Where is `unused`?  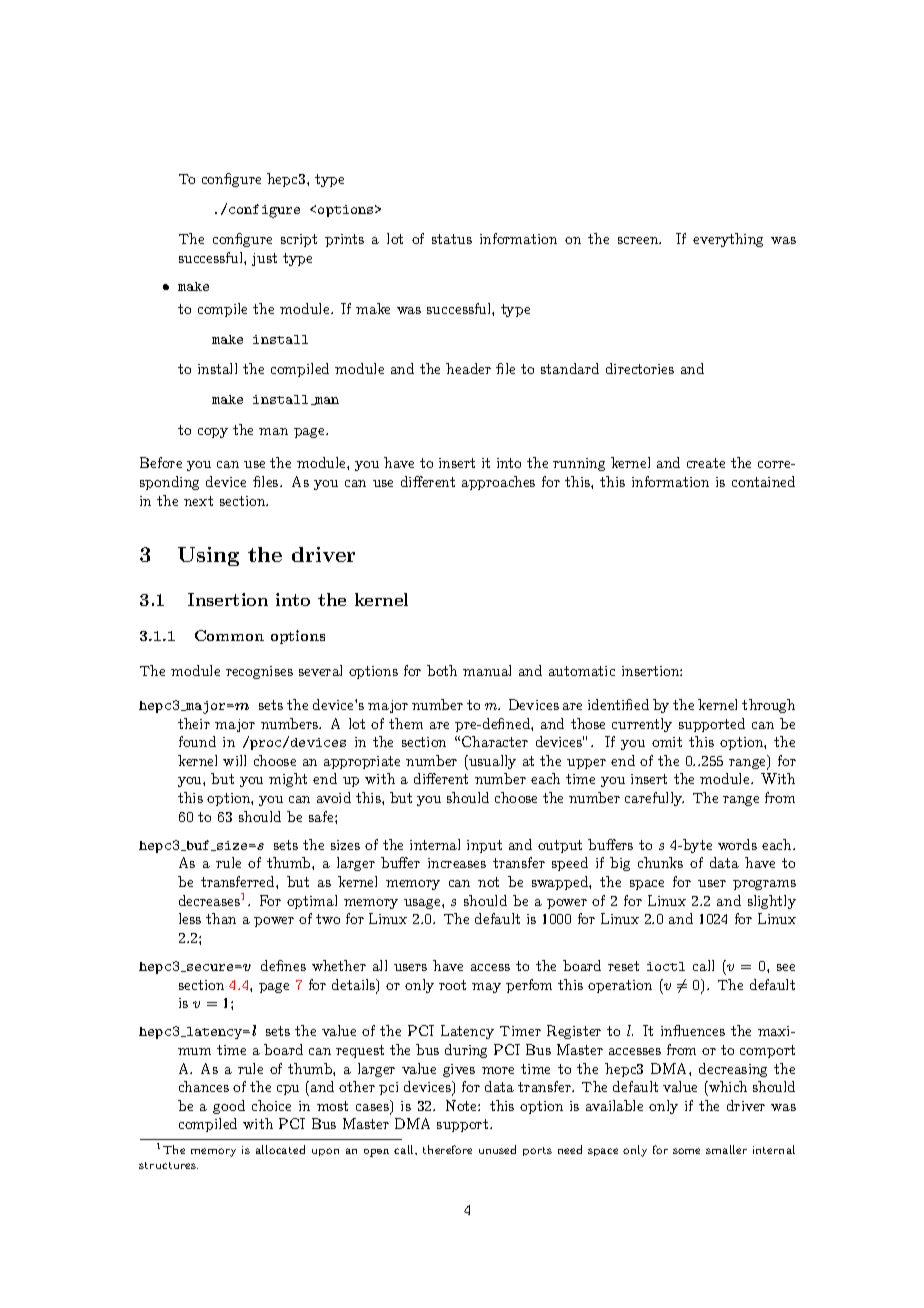
unused is located at coordinates (497, 1149).
